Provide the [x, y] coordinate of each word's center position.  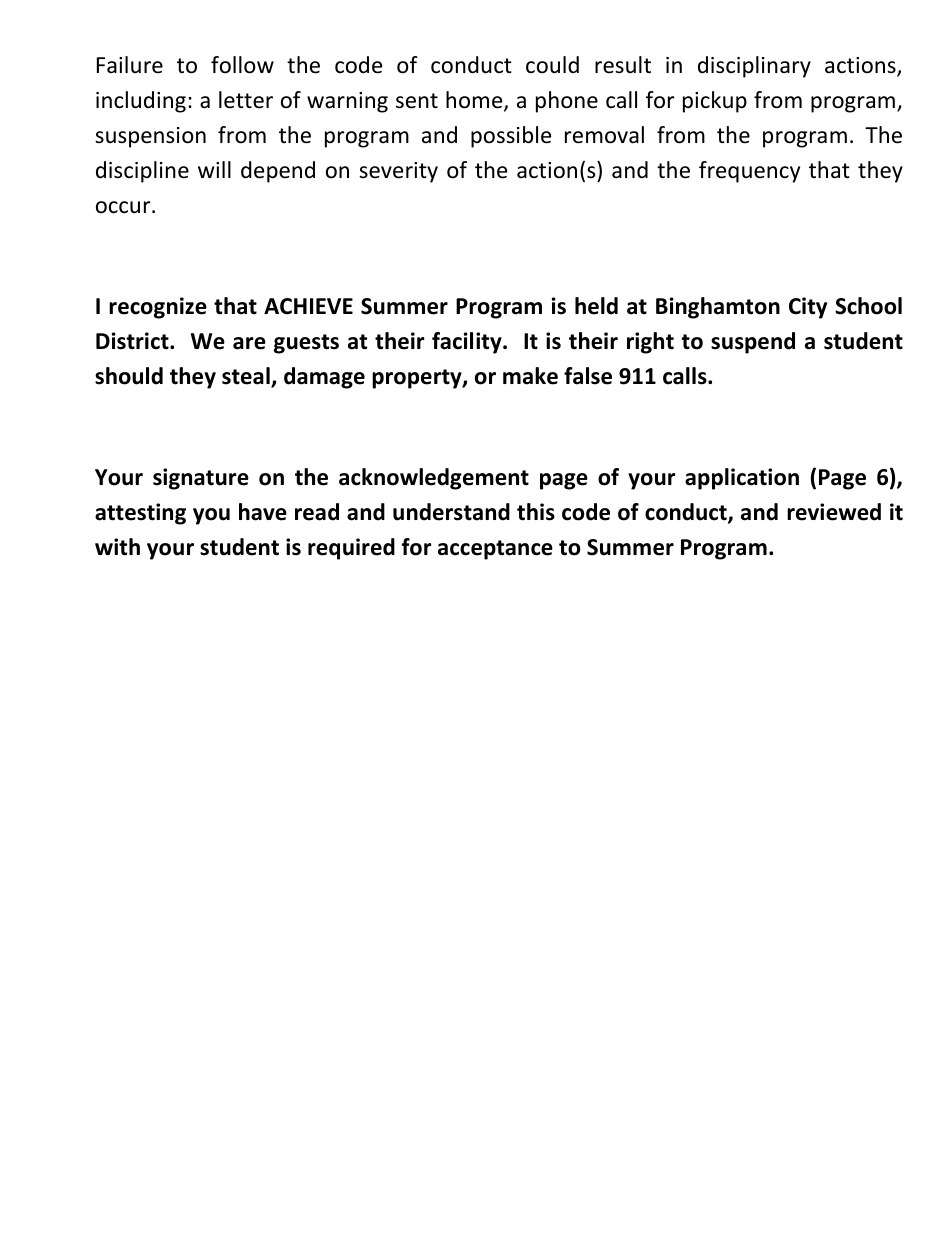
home [475, 101]
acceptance [495, 550]
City [808, 308]
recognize [158, 308]
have [263, 512]
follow [242, 65]
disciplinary [754, 67]
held [596, 306]
